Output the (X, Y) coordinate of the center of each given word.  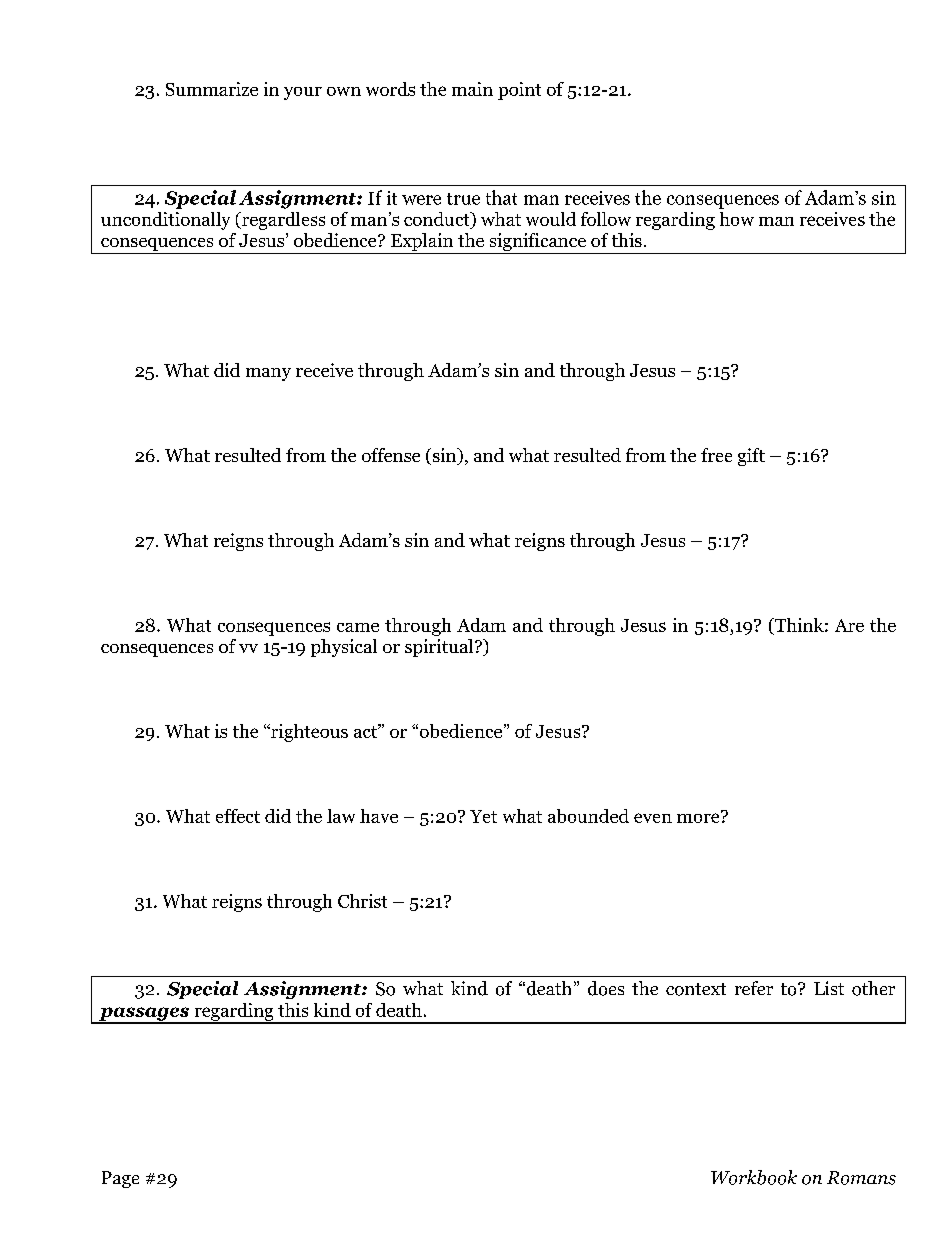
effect (238, 816)
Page (120, 1179)
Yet (483, 816)
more (699, 817)
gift (751, 457)
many (268, 374)
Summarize (212, 89)
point (519, 91)
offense (391, 455)
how (737, 219)
